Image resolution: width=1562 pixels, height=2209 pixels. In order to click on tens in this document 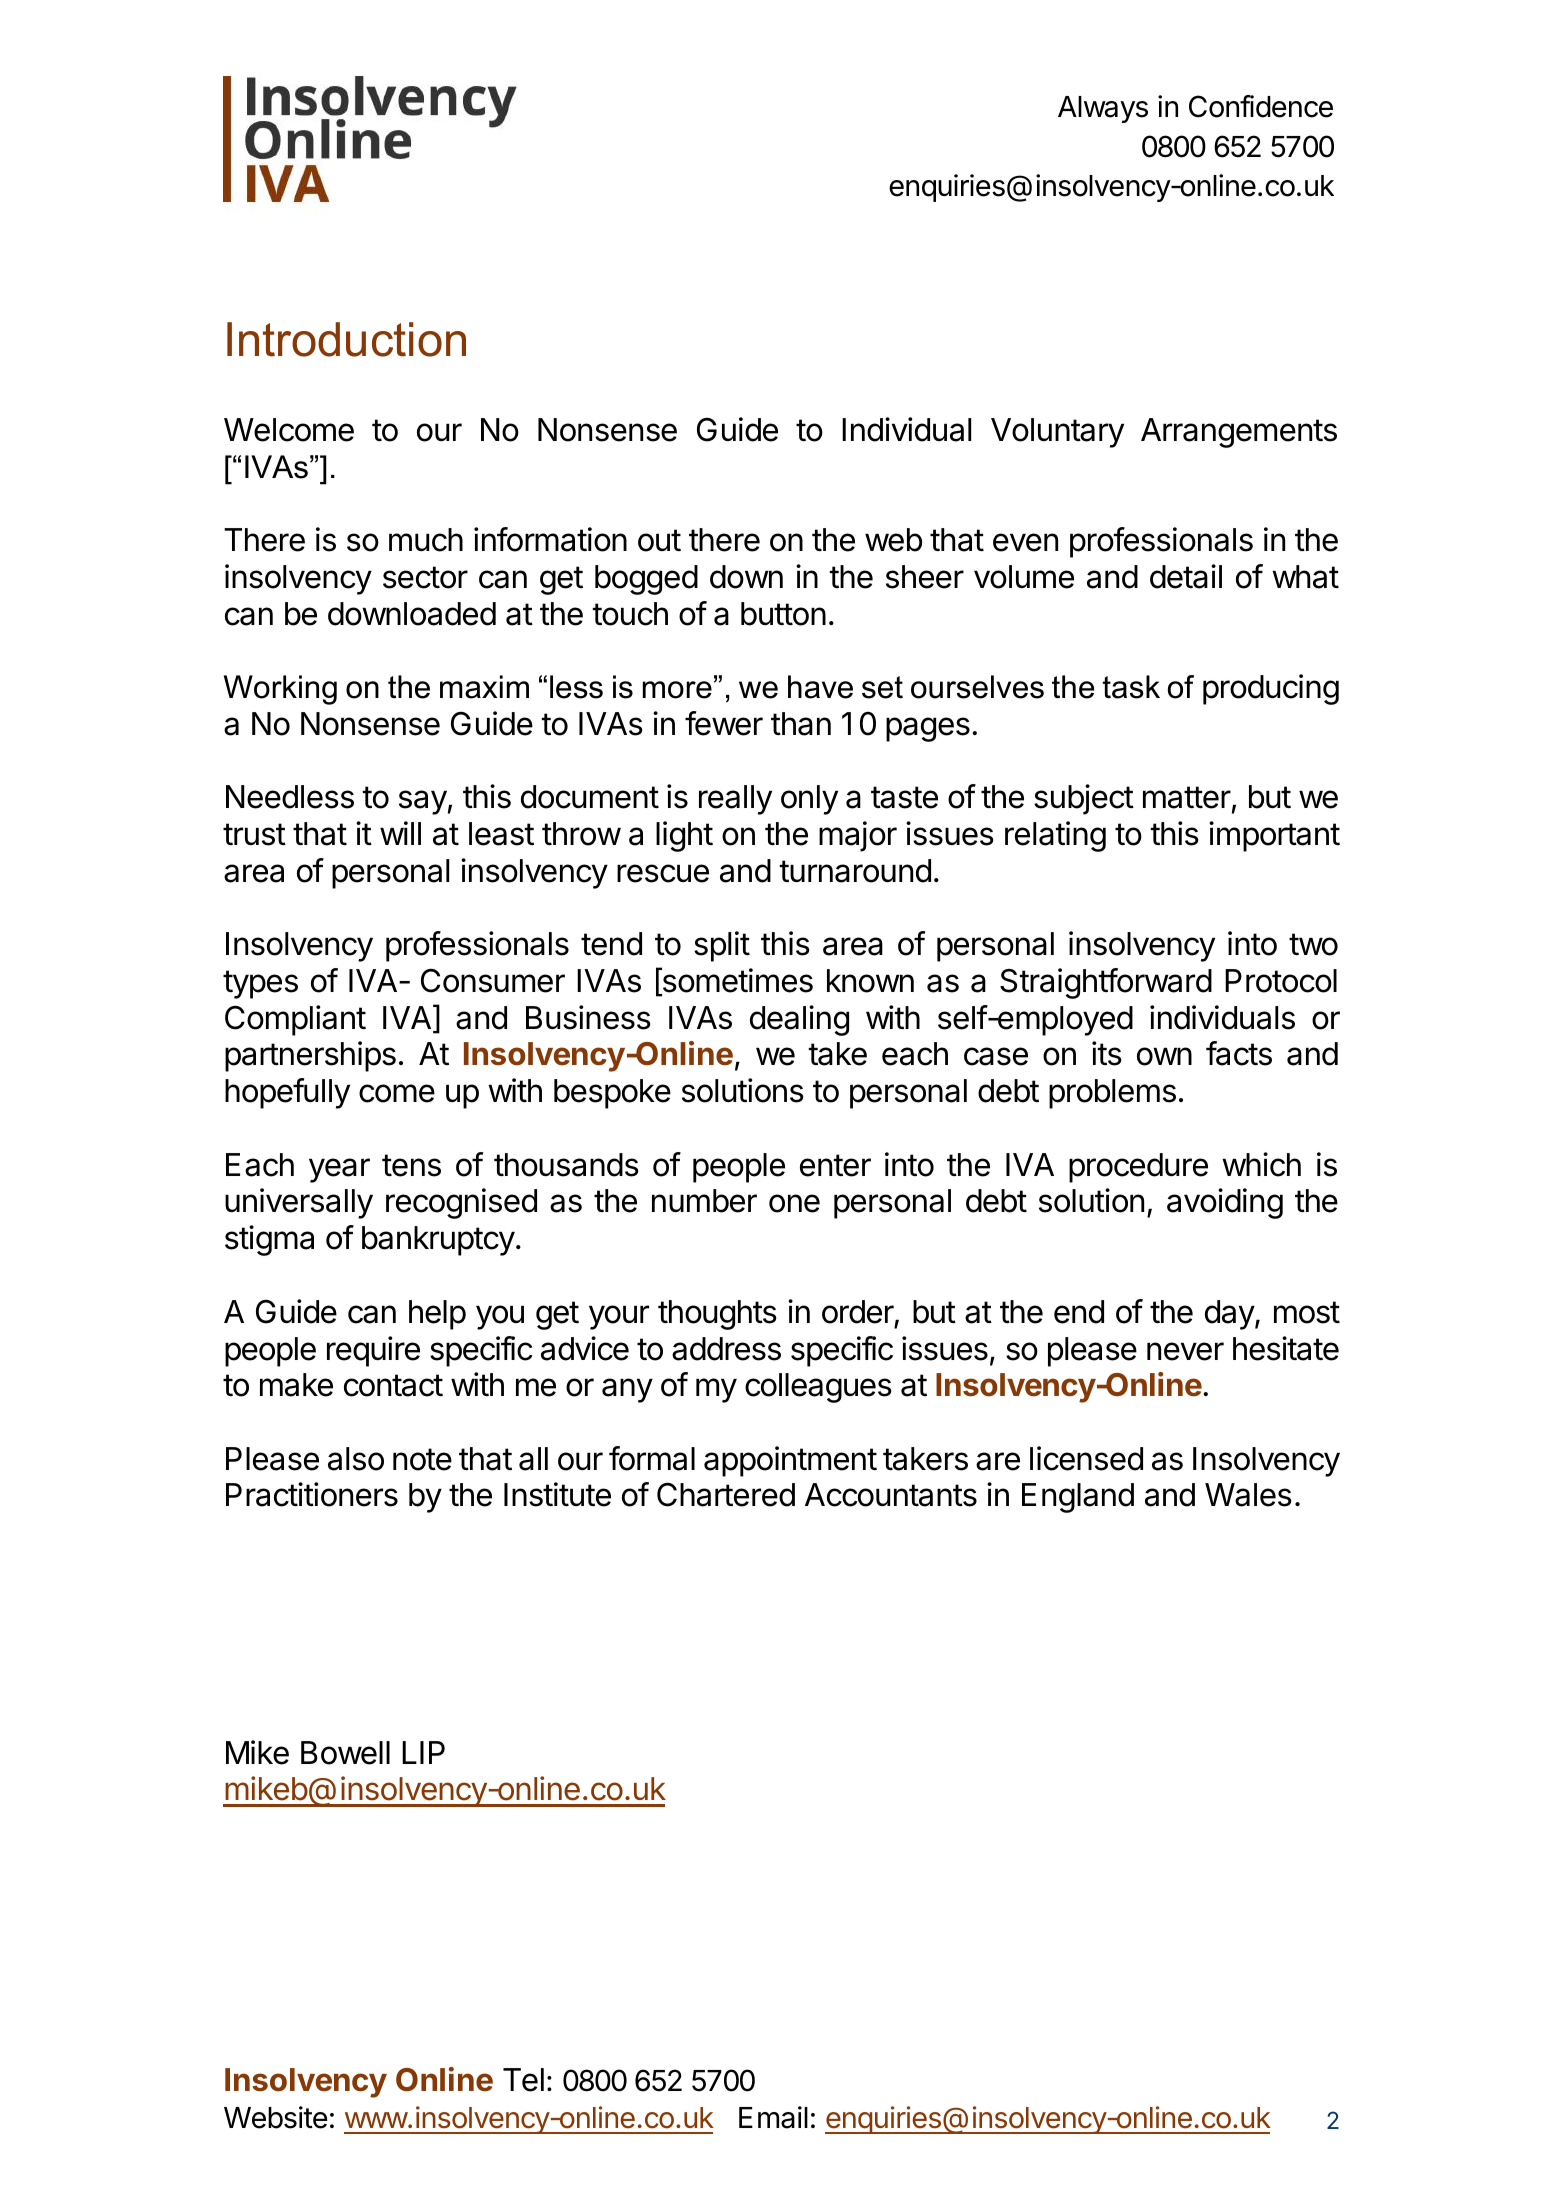, I will do `click(411, 1165)`.
